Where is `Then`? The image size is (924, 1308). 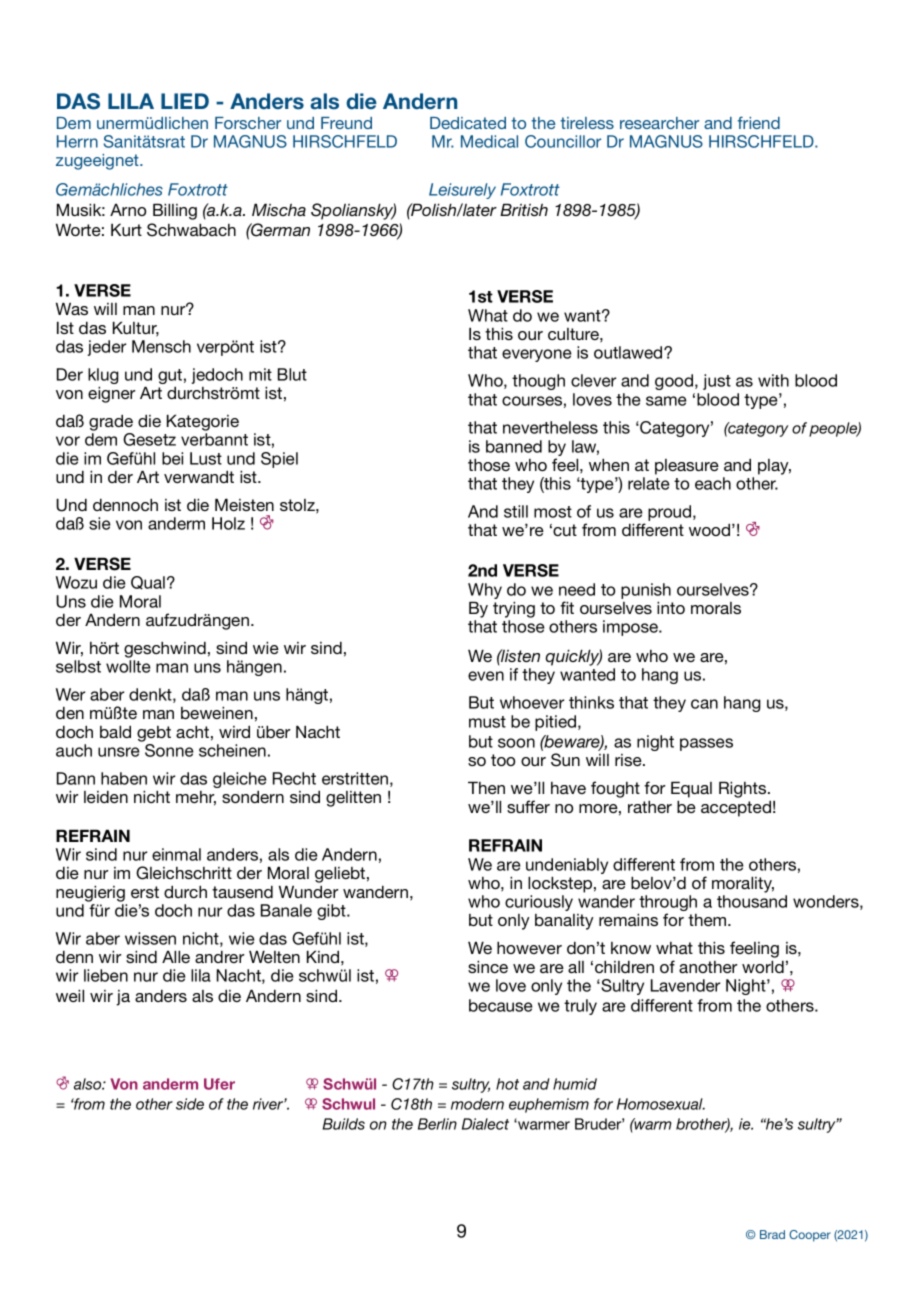 Then is located at coordinates (486, 787).
